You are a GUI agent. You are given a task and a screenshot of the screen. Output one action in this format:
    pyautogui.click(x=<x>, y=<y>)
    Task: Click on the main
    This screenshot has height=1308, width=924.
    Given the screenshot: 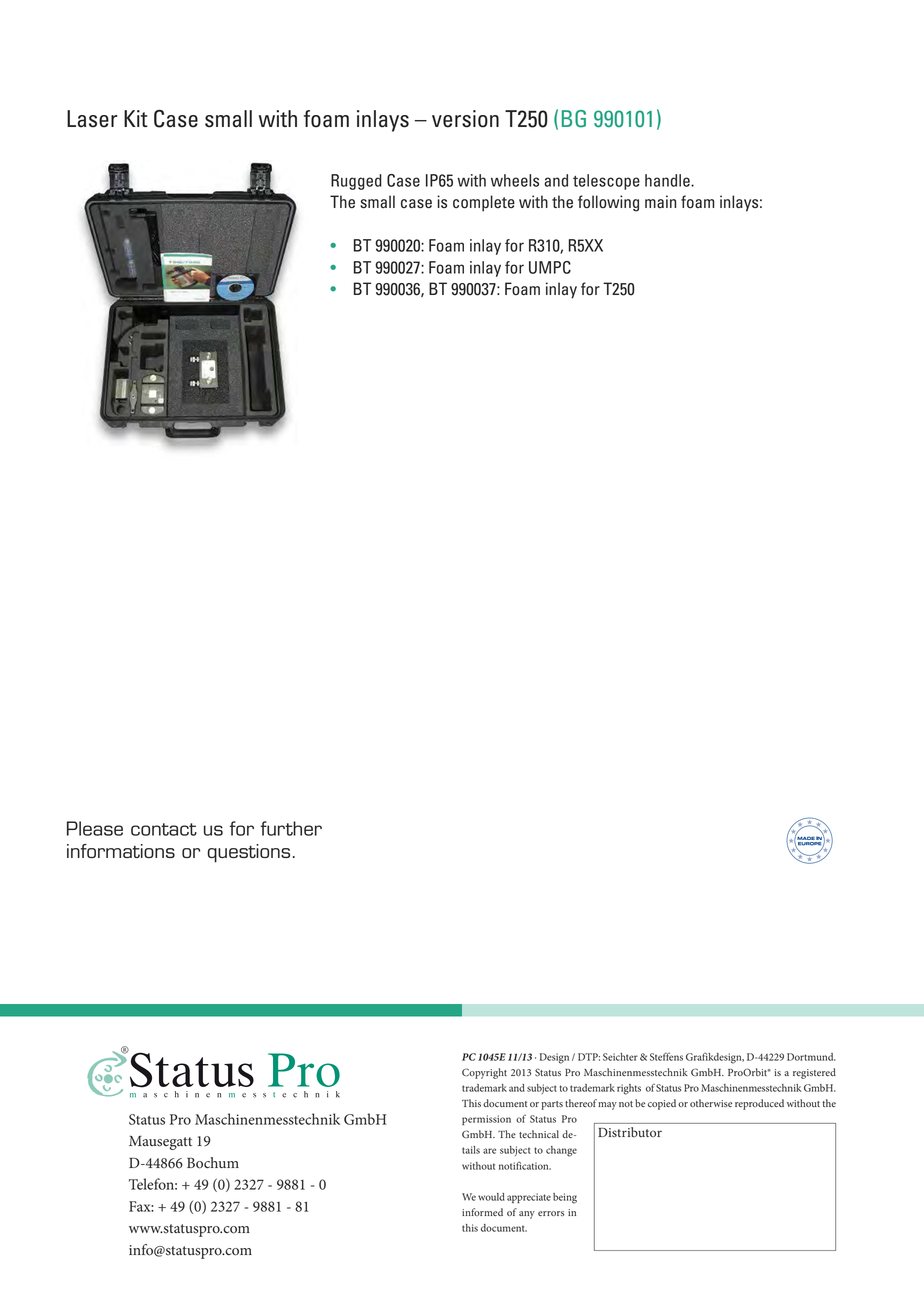 What is the action you would take?
    pyautogui.click(x=660, y=201)
